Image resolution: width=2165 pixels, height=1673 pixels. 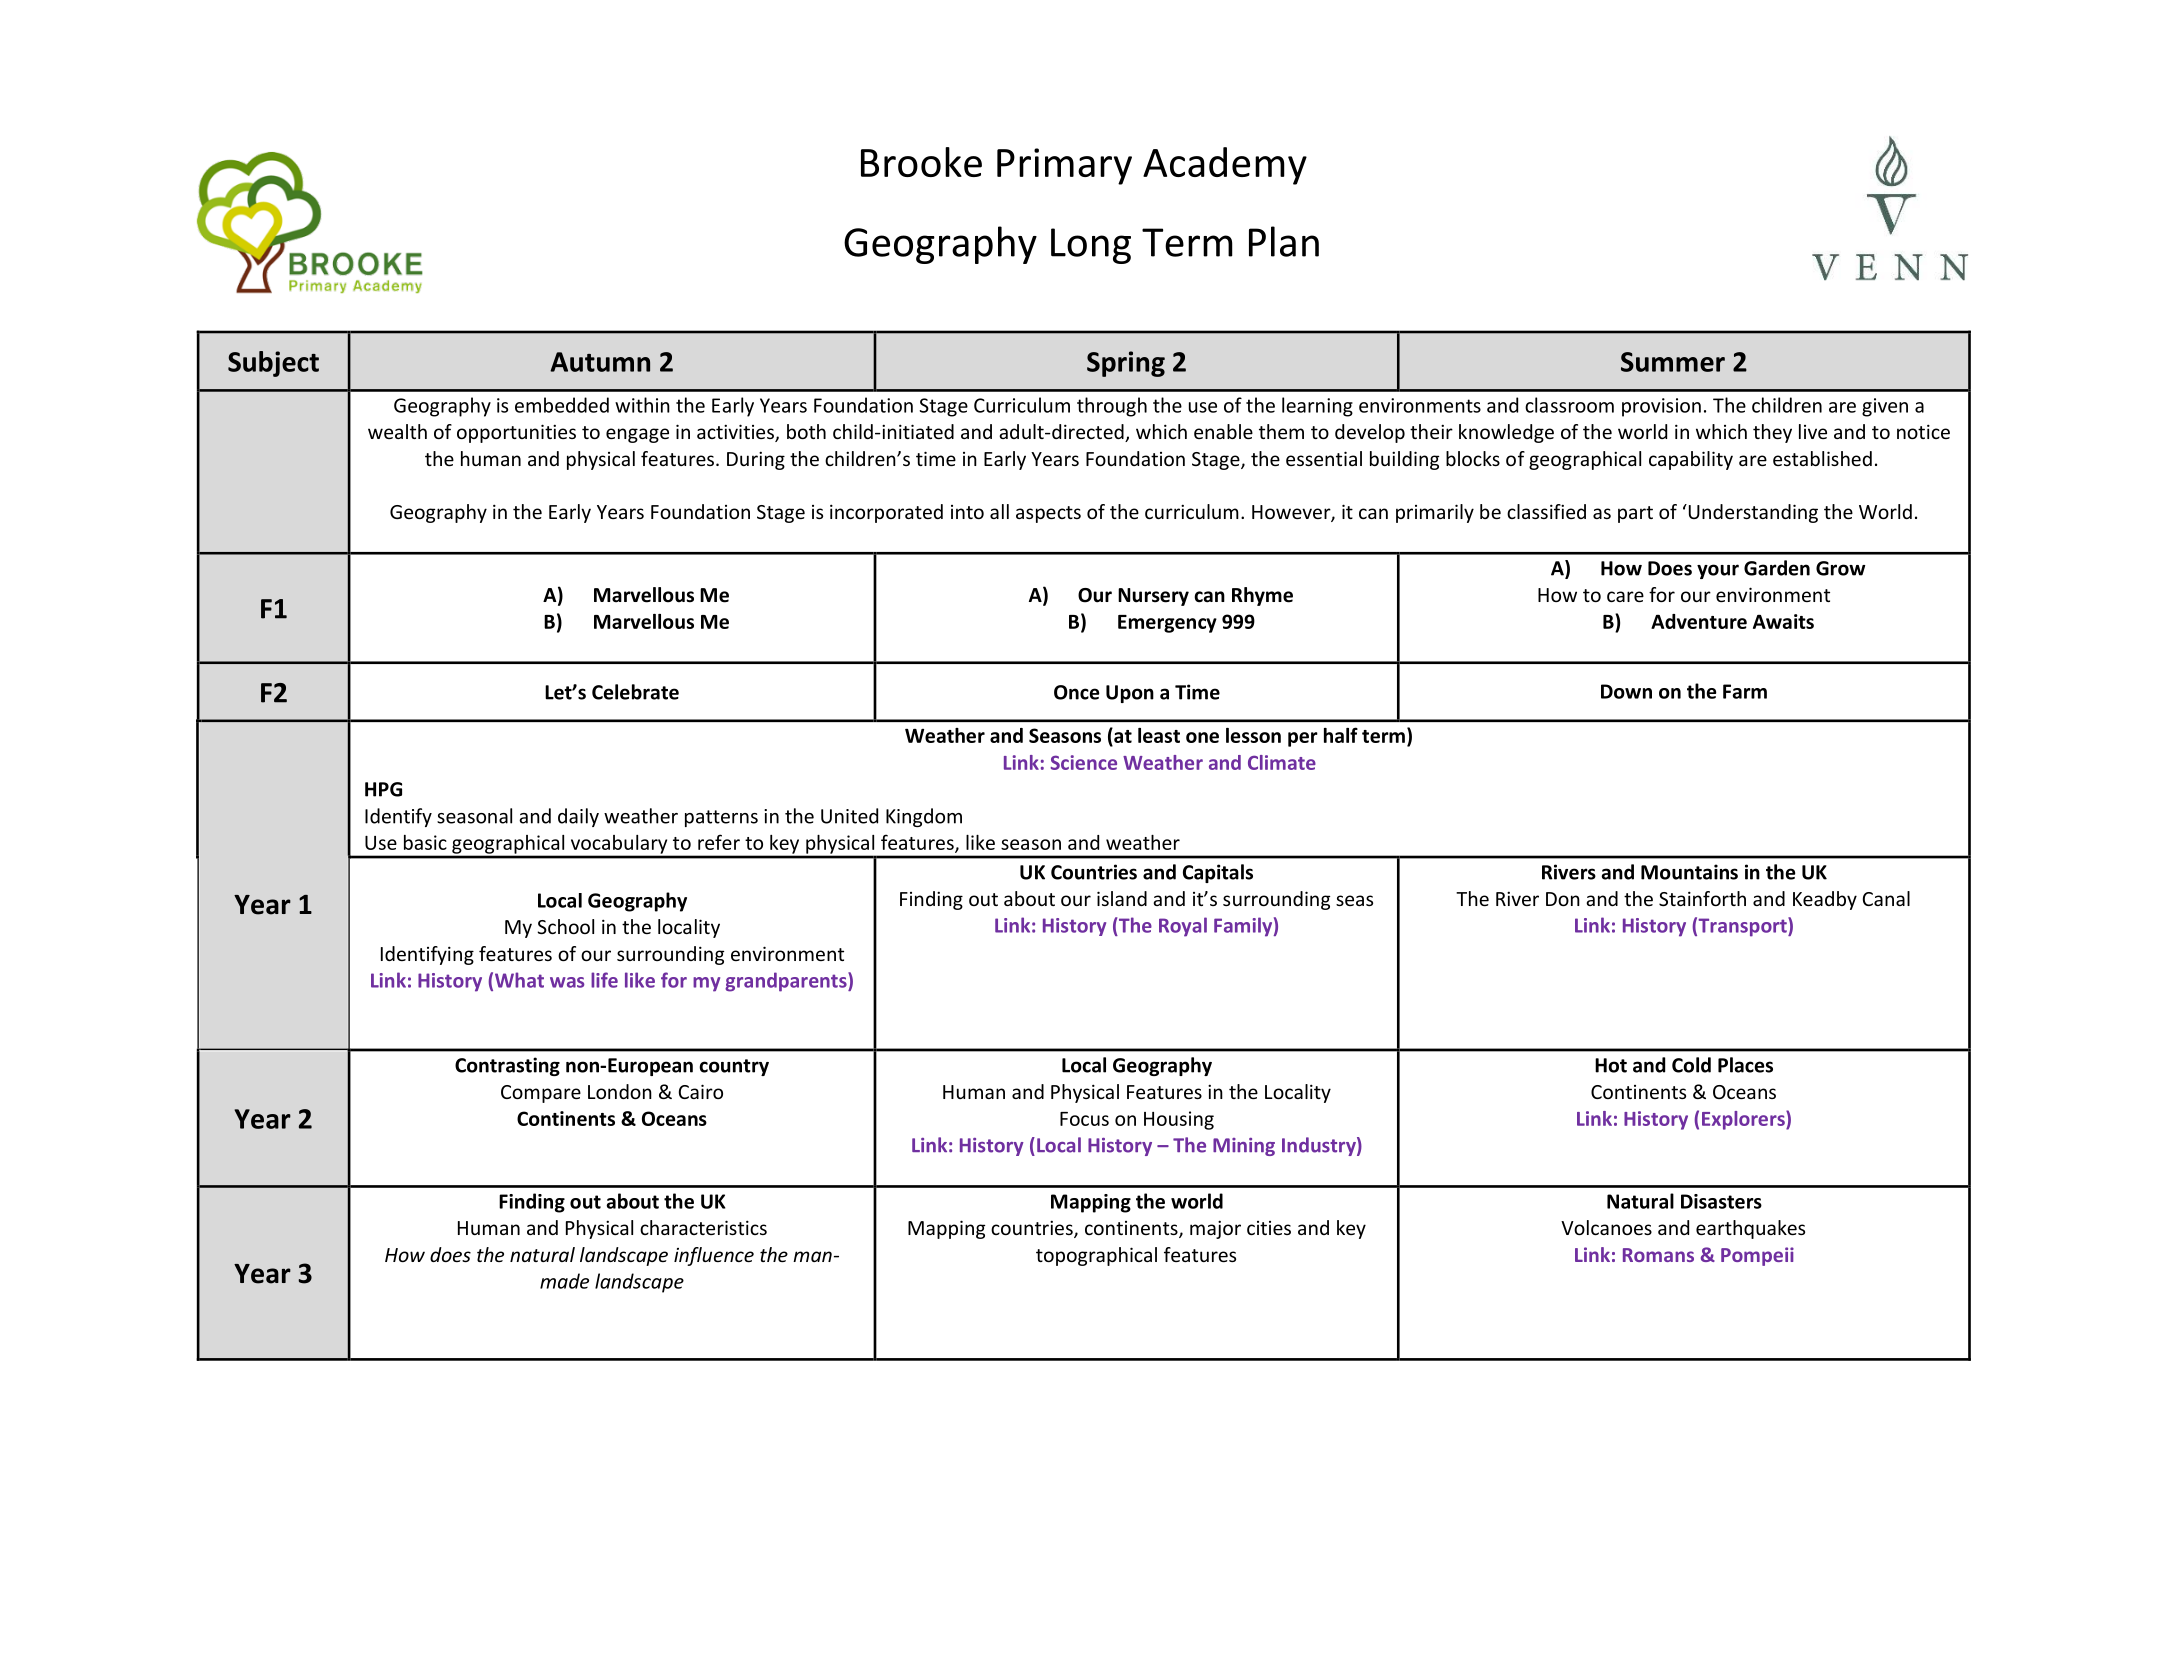 What do you see at coordinates (1284, 241) in the page?
I see `Plan` at bounding box center [1284, 241].
